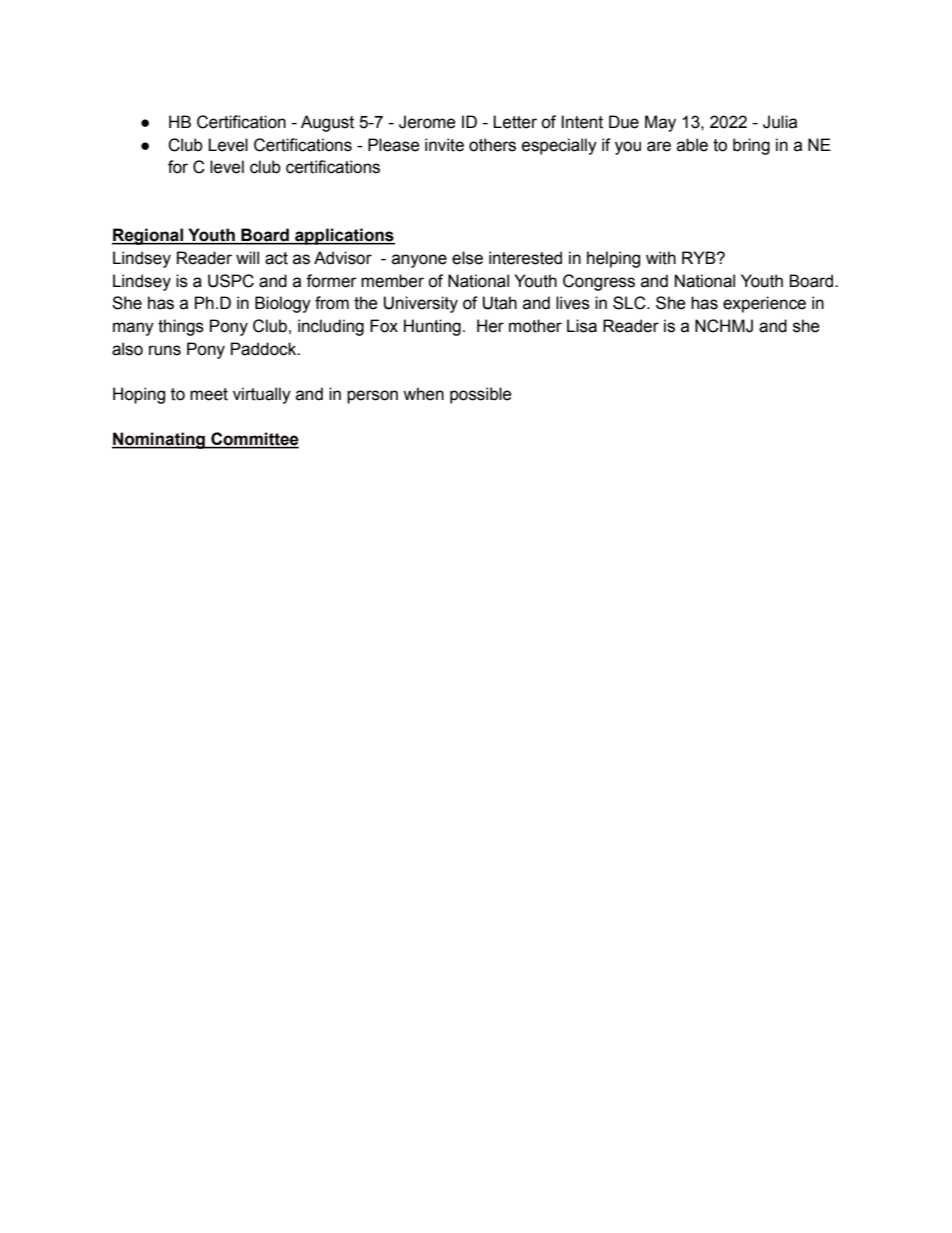  Describe the element at coordinates (159, 440) in the document. I see `Nominating` at that location.
